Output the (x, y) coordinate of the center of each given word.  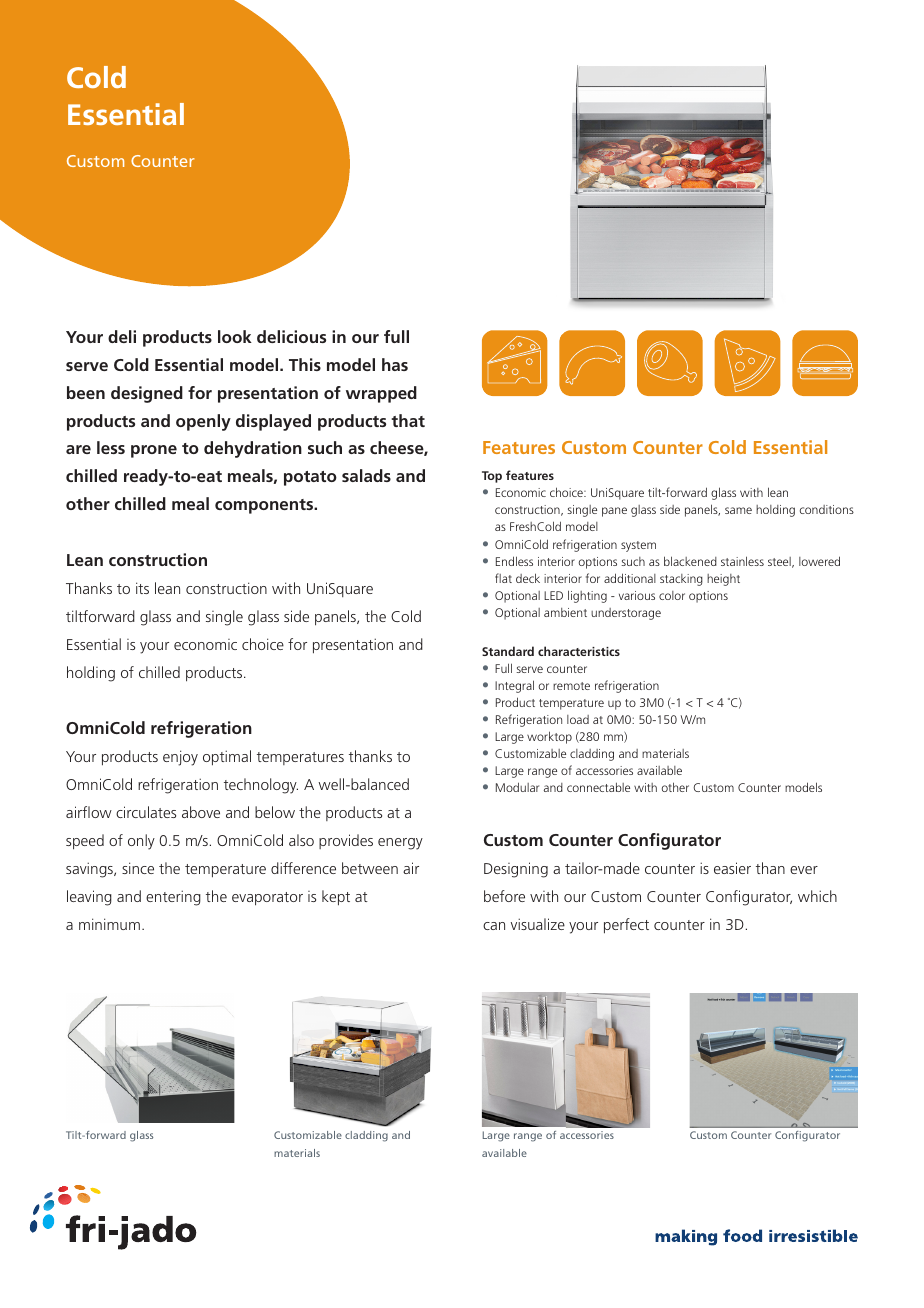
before (504, 896)
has (395, 364)
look (235, 336)
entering (173, 898)
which (817, 896)
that (408, 420)
